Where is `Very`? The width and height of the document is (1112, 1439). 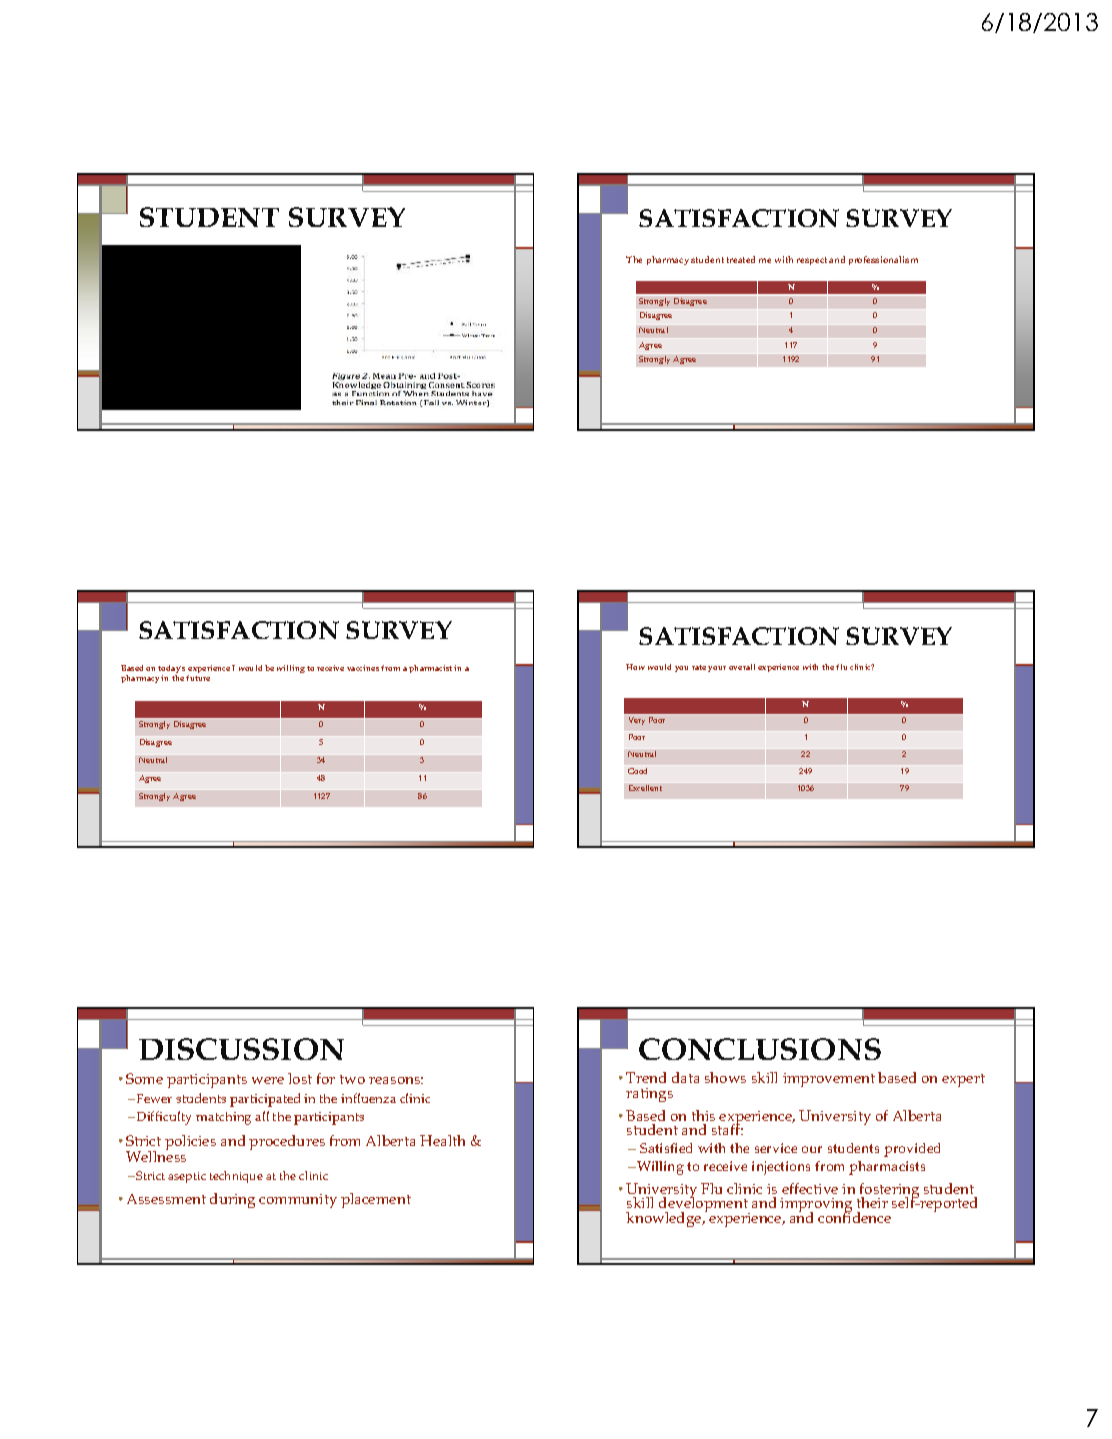
Very is located at coordinates (637, 721).
